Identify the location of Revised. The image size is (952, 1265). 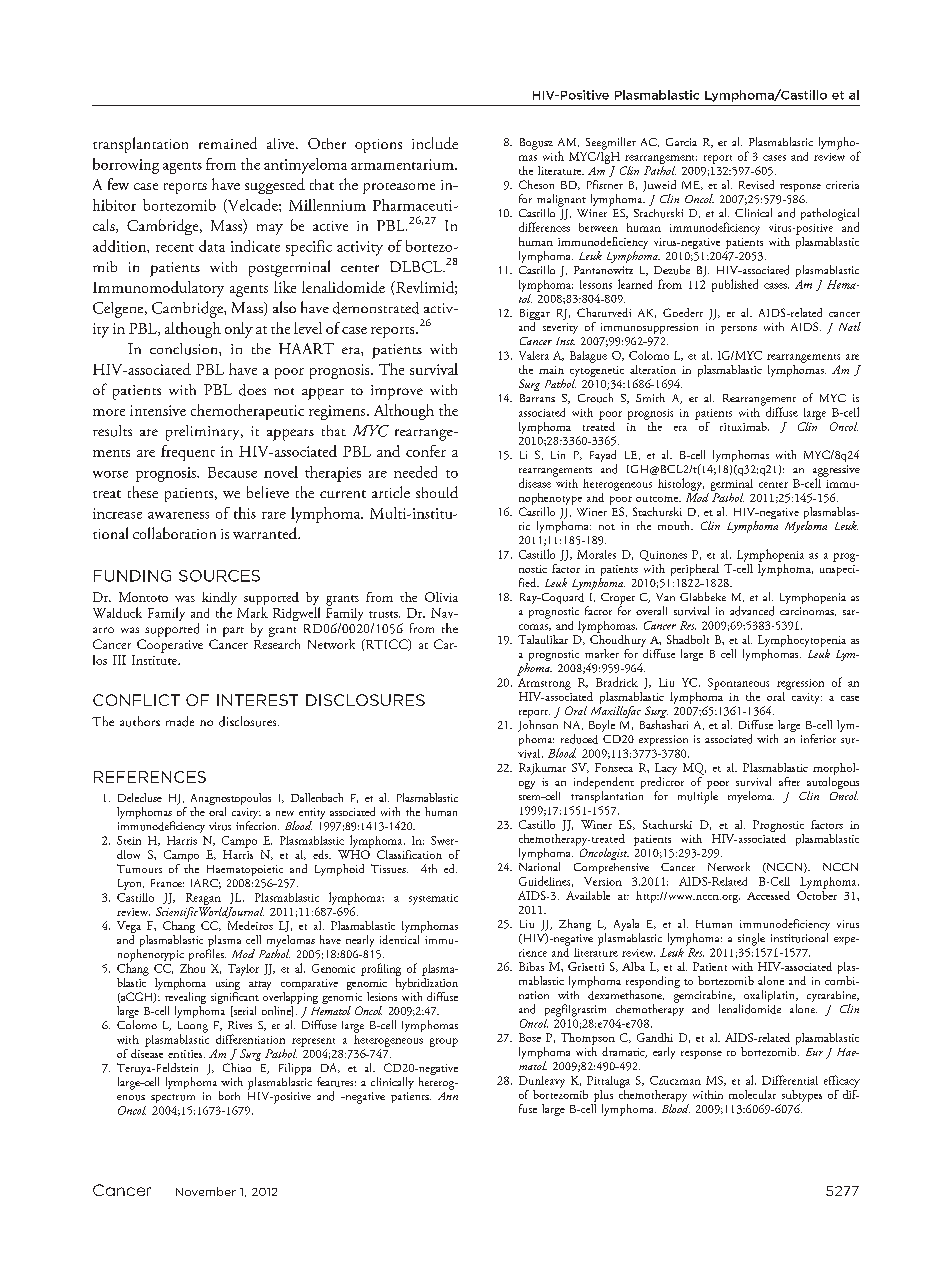
(756, 184).
